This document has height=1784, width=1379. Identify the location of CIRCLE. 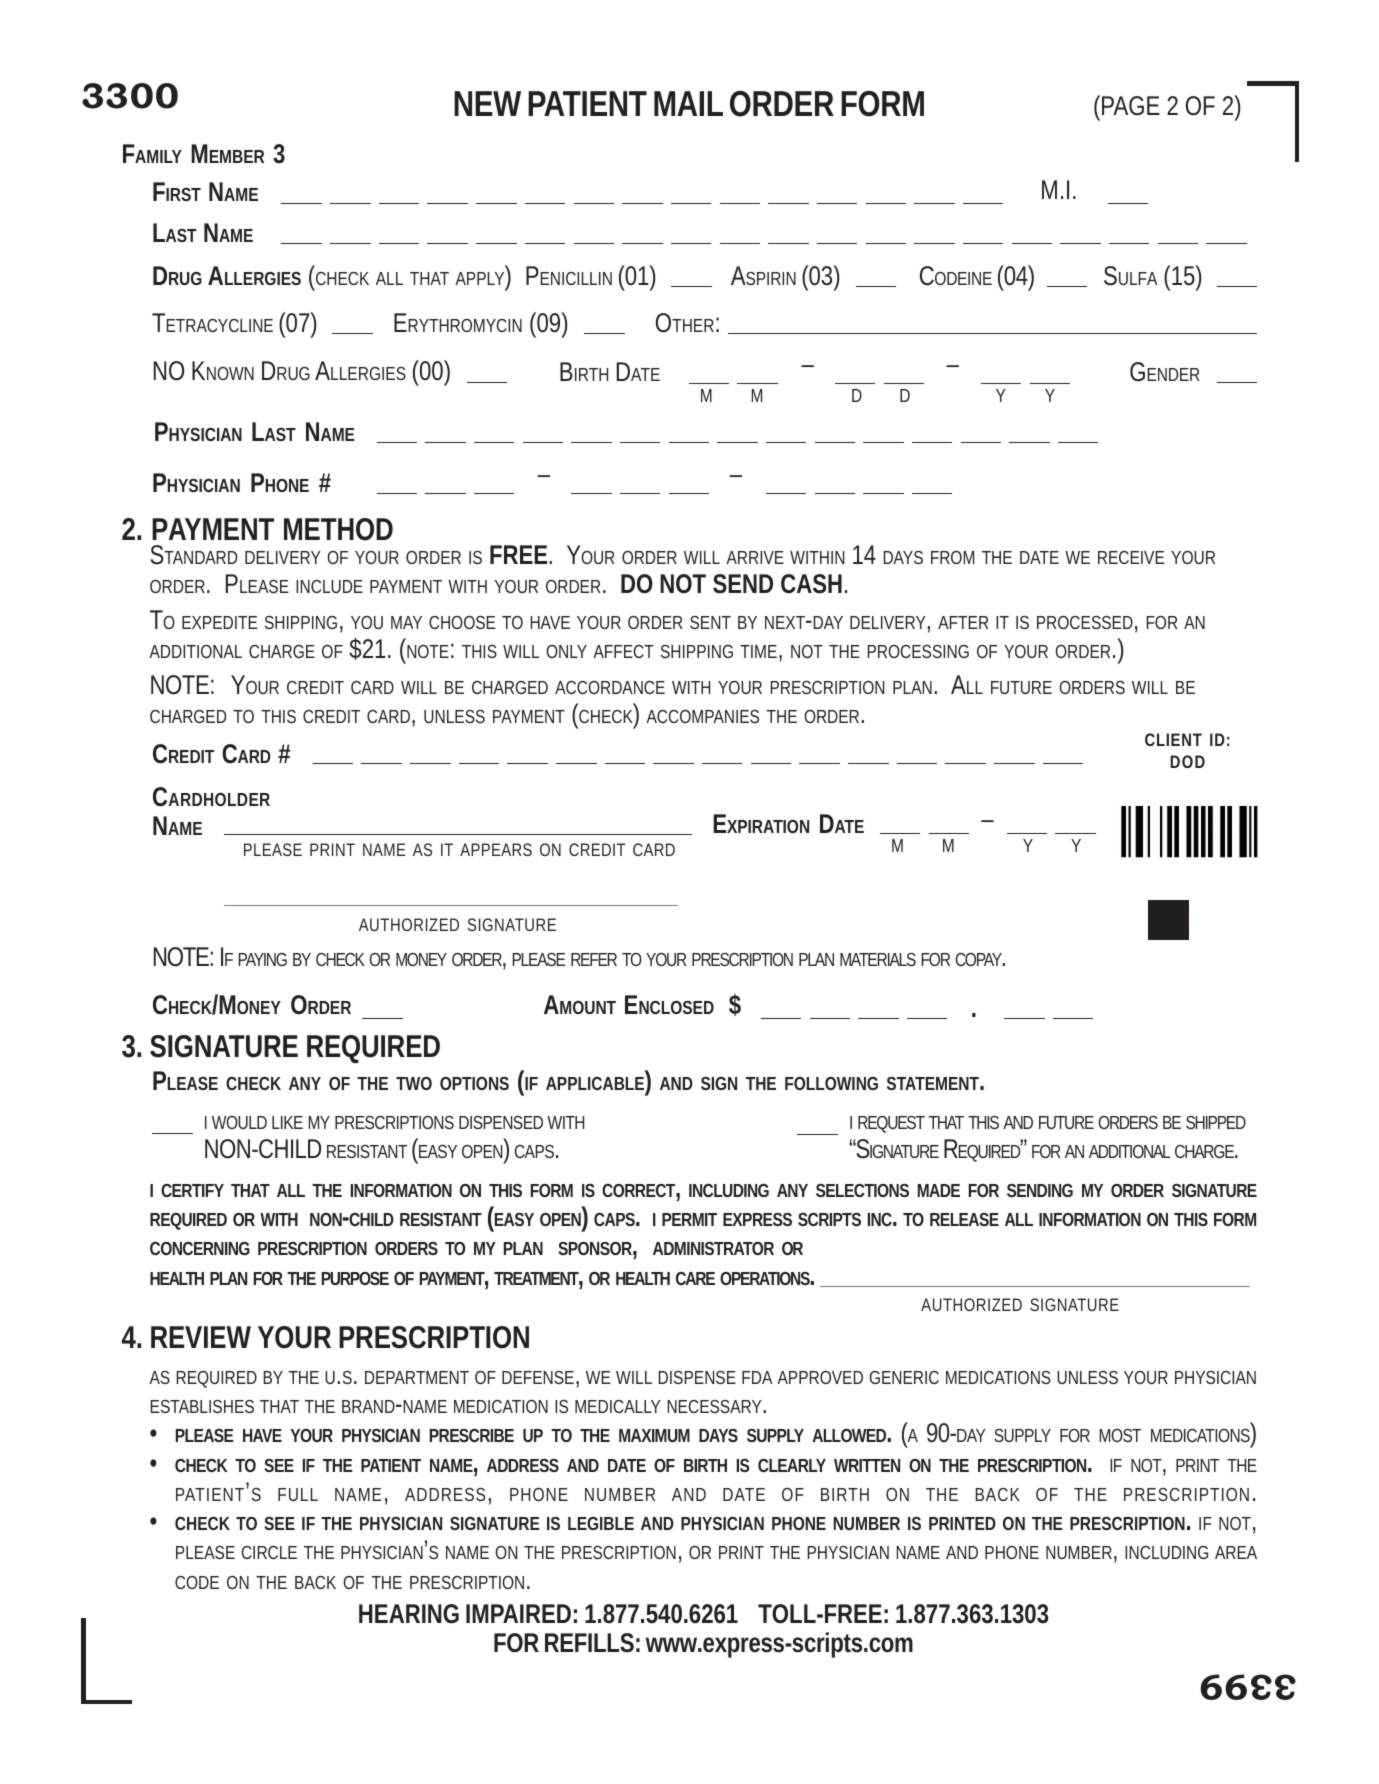
(269, 1552).
